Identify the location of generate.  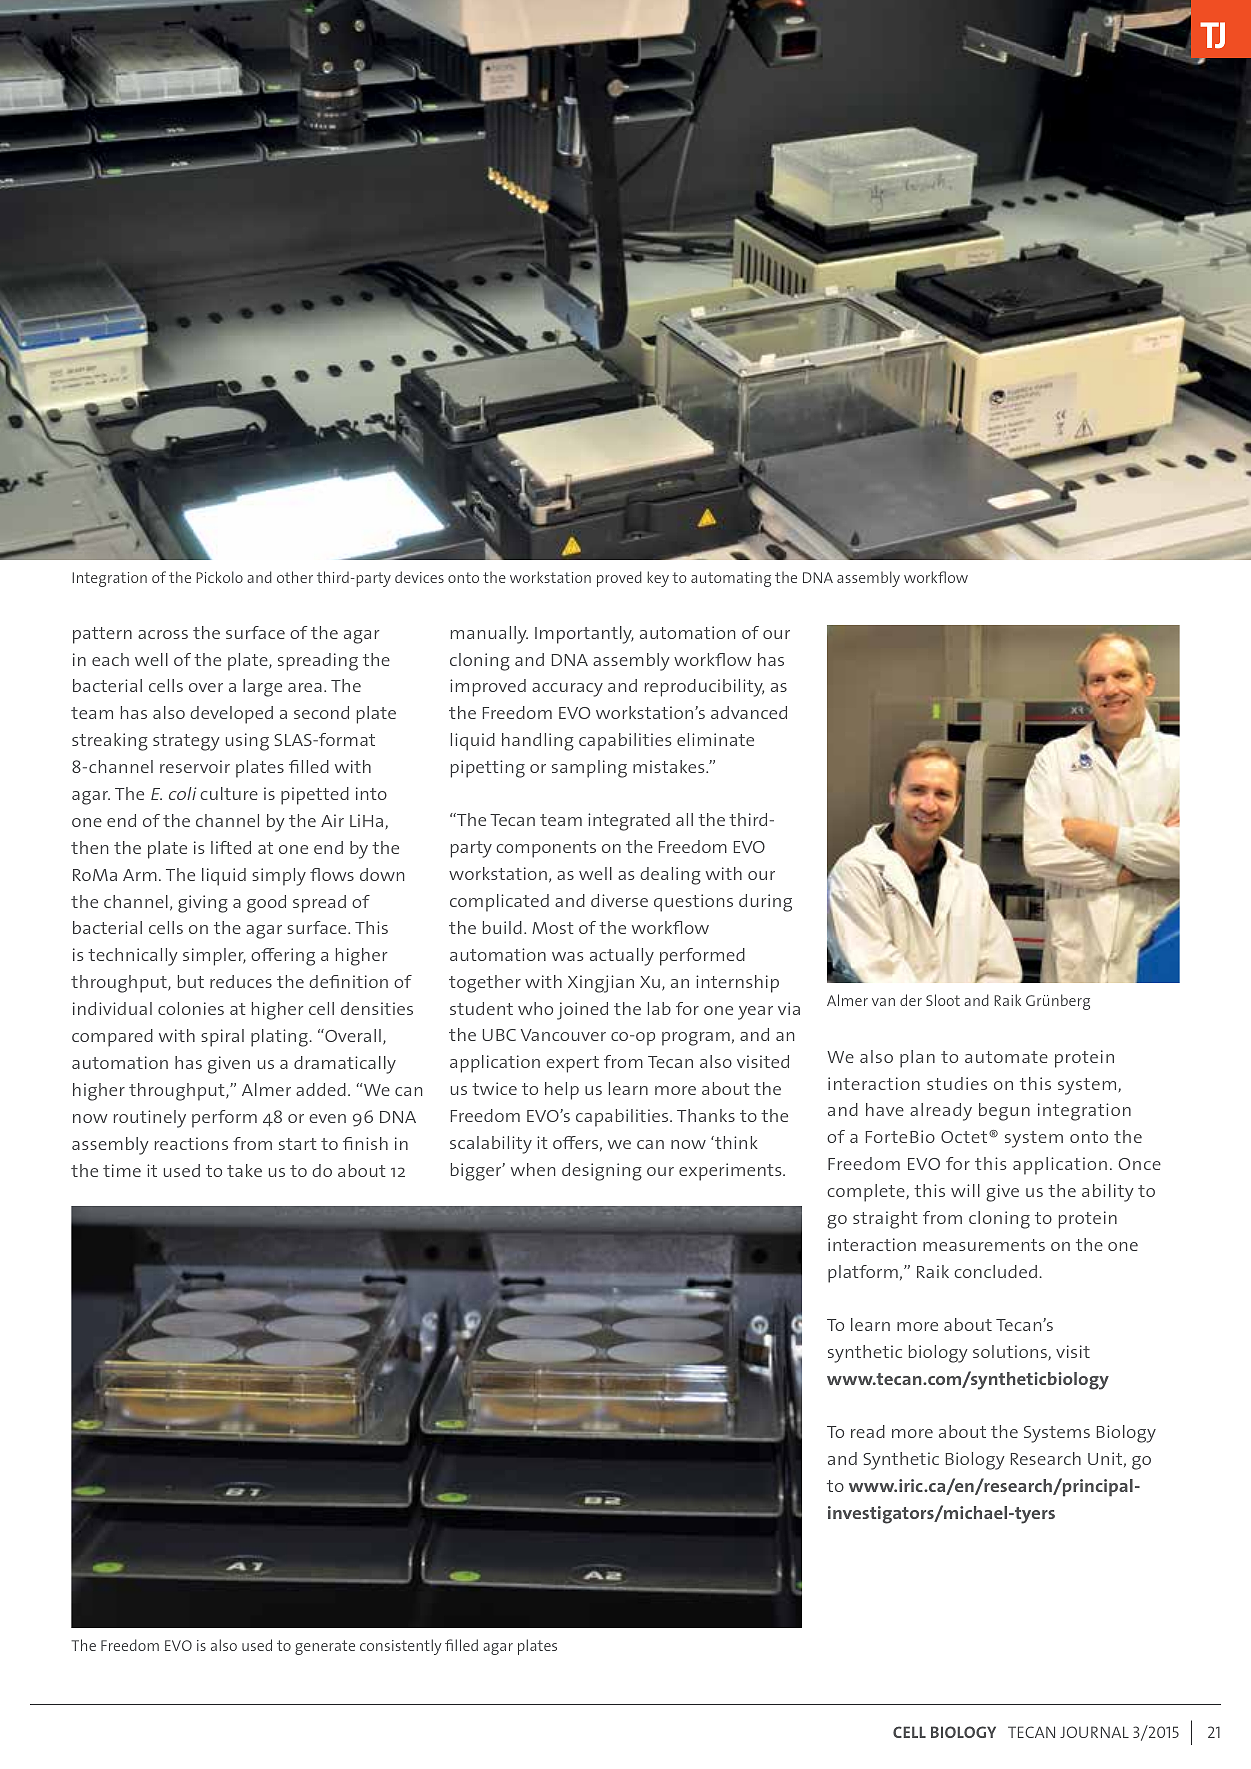
(325, 1647).
